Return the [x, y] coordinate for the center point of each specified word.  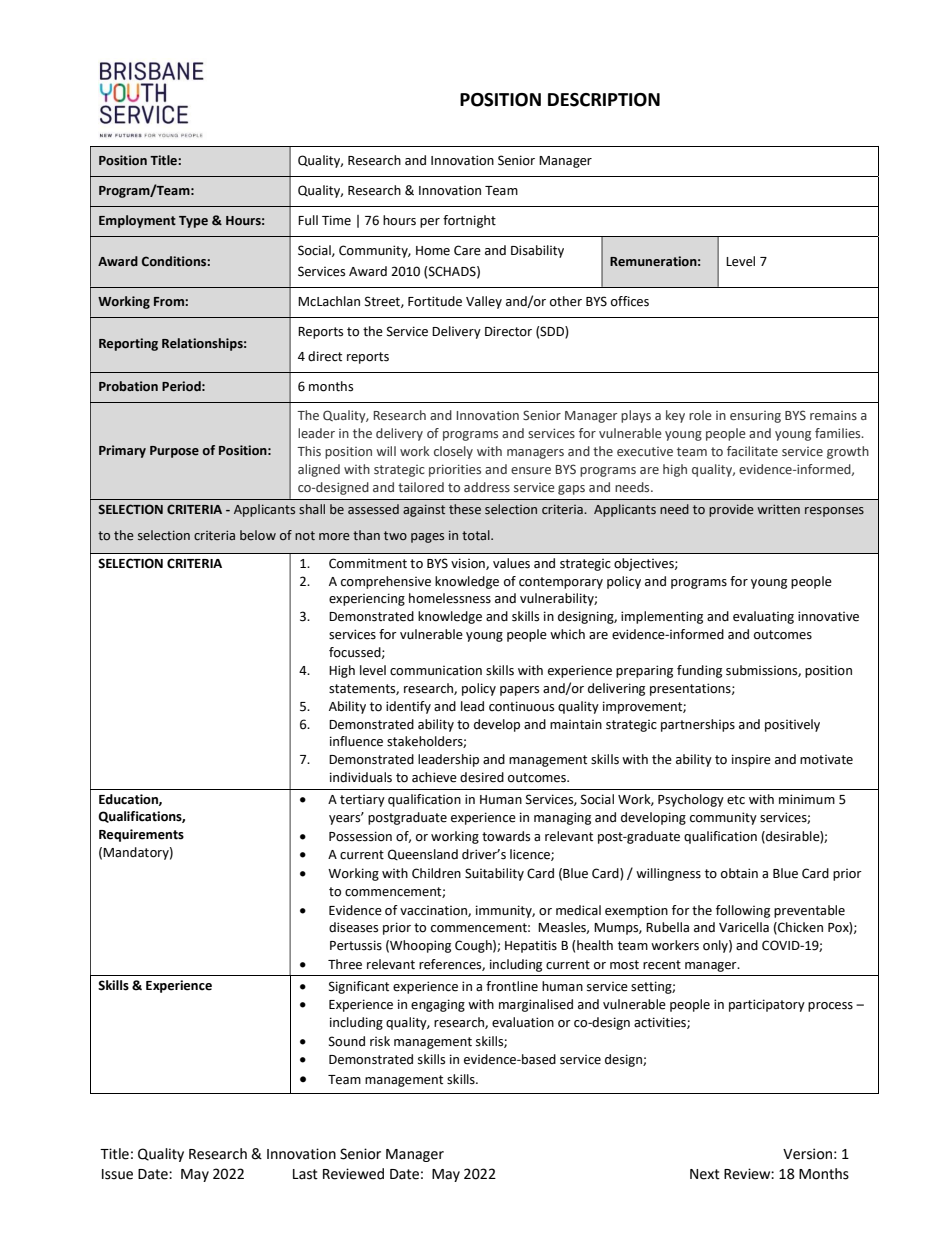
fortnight [469, 221]
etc [736, 800]
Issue [117, 1174]
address [487, 487]
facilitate [752, 451]
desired [482, 777]
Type [193, 222]
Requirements [141, 835]
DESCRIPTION [604, 100]
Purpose [174, 452]
